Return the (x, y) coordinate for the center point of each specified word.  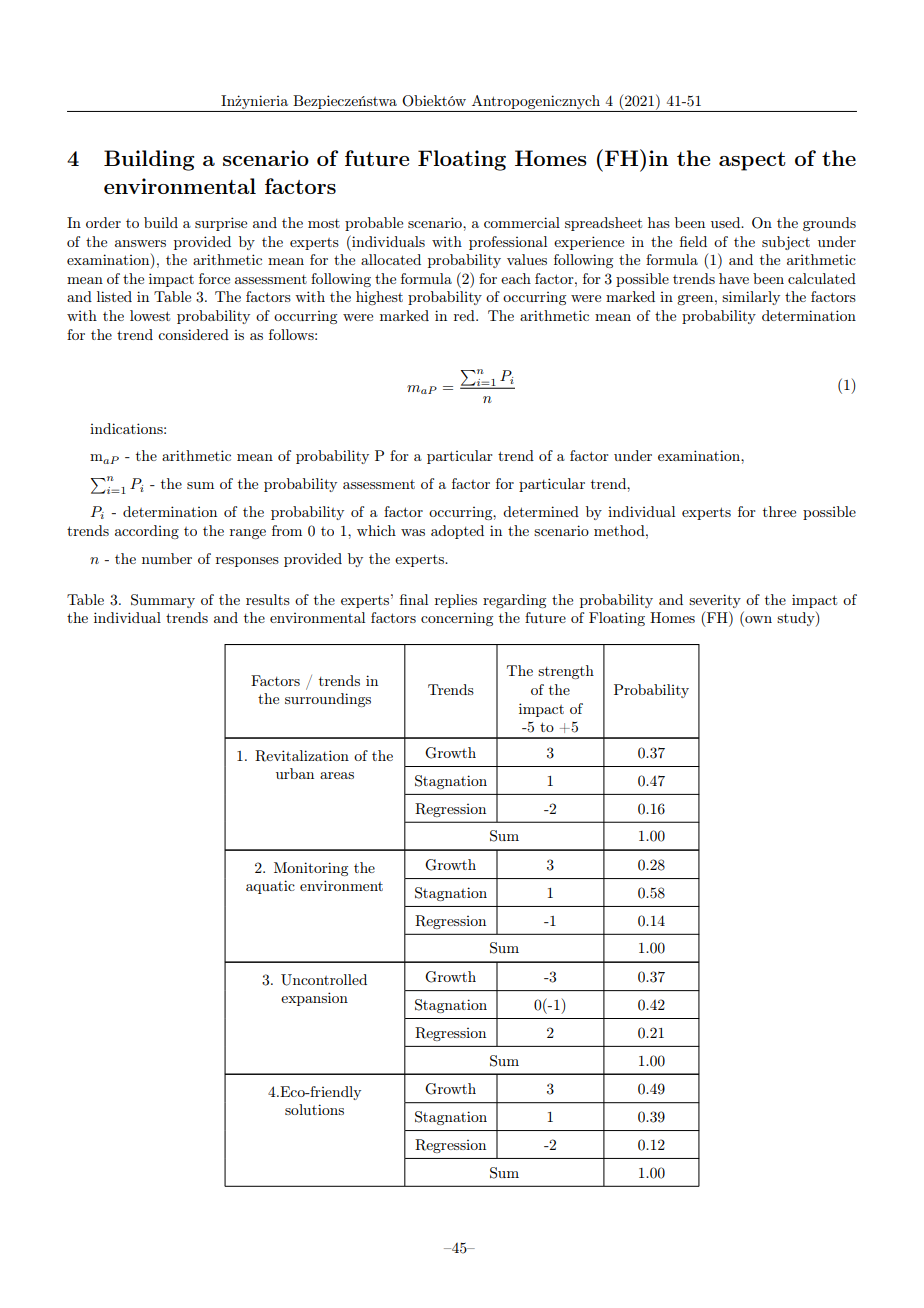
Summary (163, 601)
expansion (314, 999)
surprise (221, 224)
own (757, 621)
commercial (522, 222)
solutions (314, 1109)
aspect (752, 161)
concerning (457, 619)
